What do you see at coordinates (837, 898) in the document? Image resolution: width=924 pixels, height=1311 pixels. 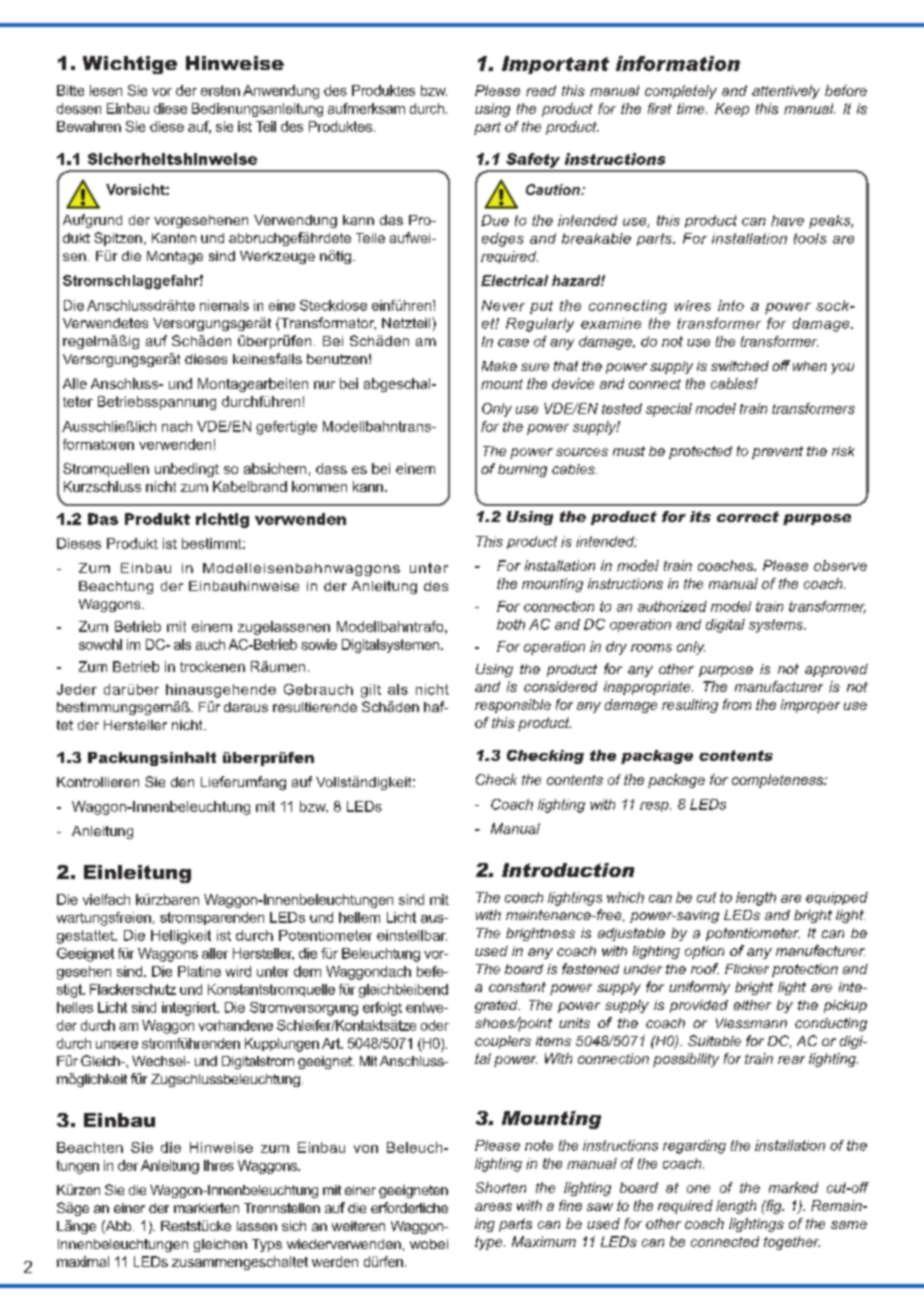 I see `equipped` at bounding box center [837, 898].
